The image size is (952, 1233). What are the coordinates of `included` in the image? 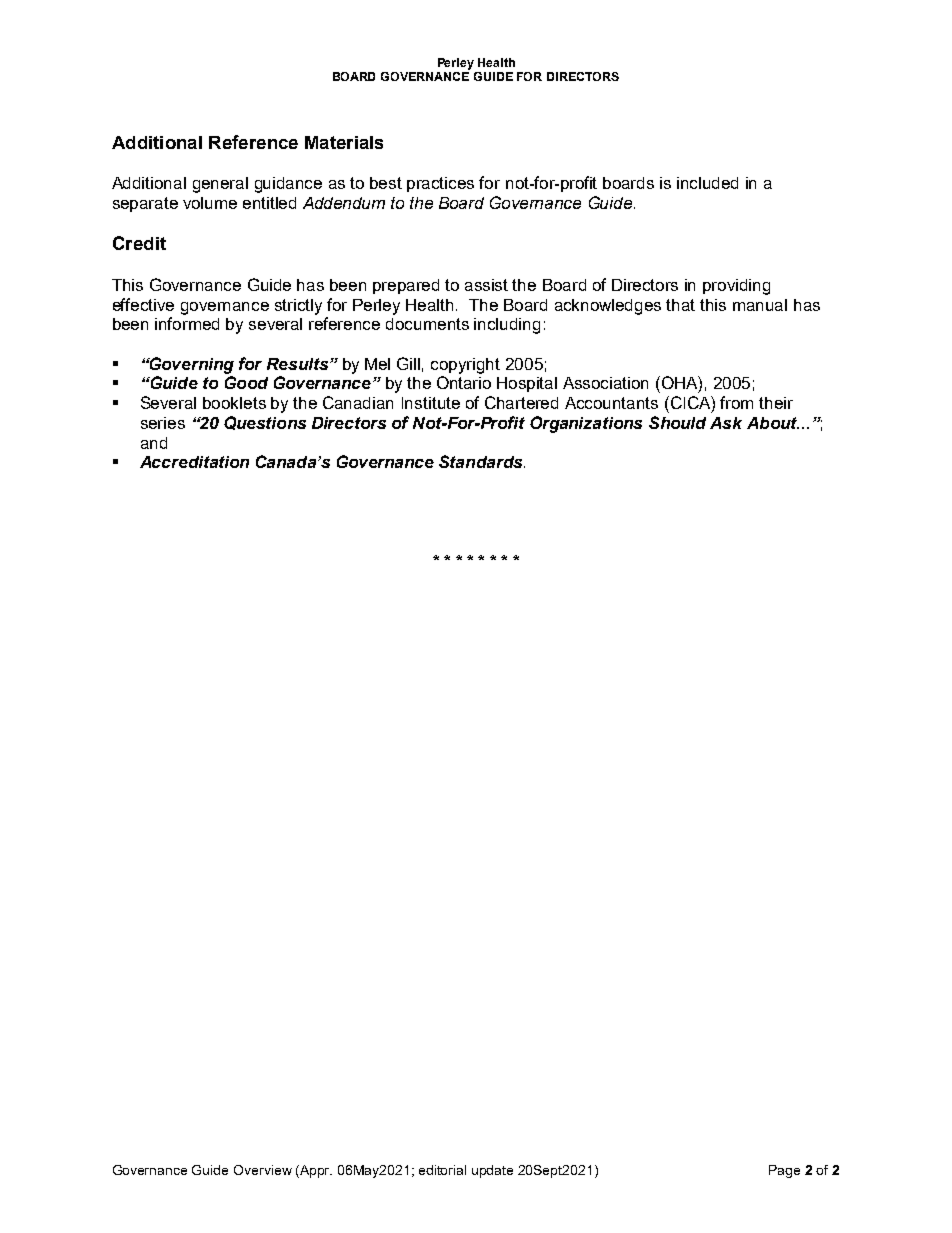 It's located at (707, 183).
